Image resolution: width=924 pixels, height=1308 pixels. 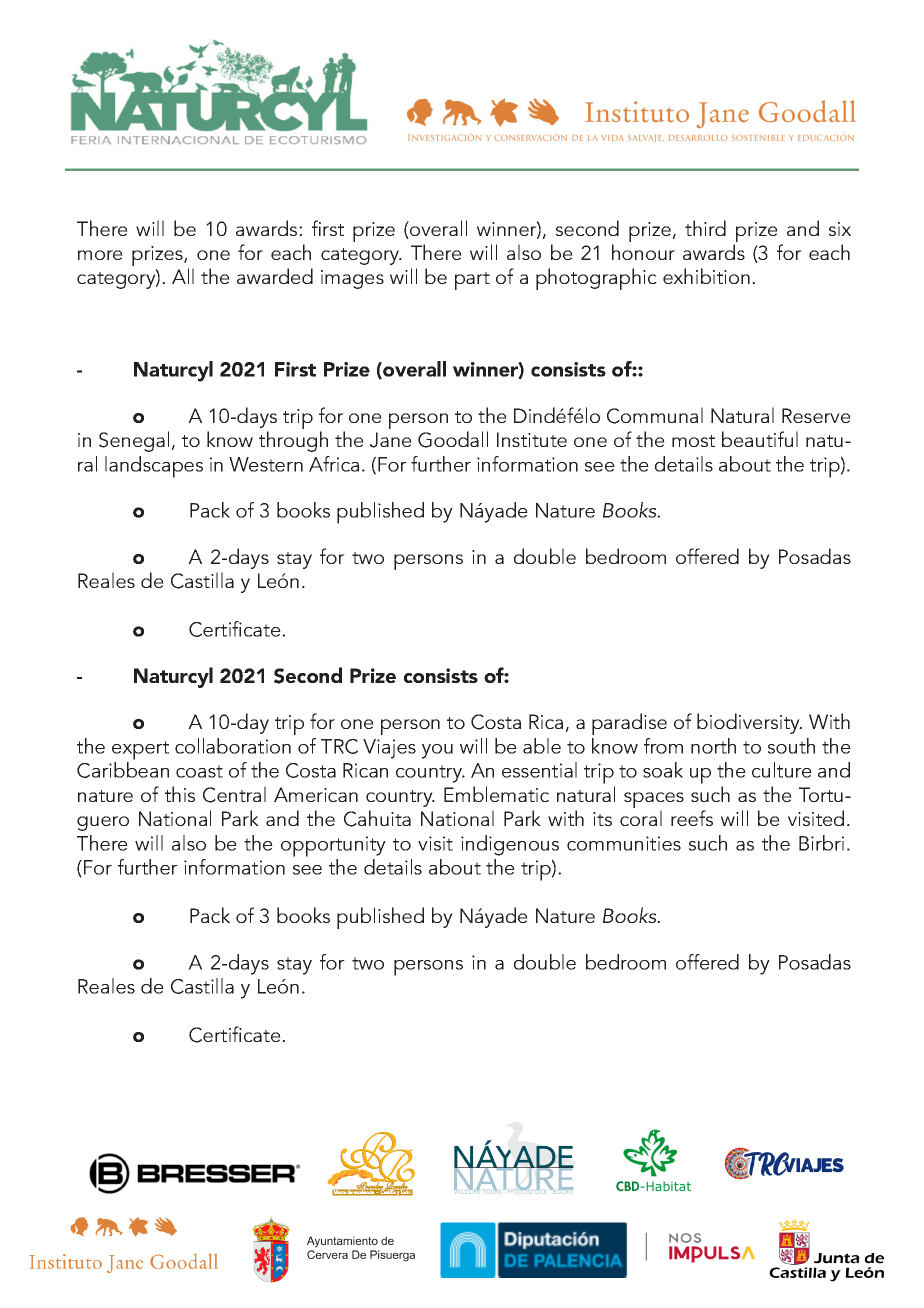 I want to click on Western, so click(x=266, y=464).
